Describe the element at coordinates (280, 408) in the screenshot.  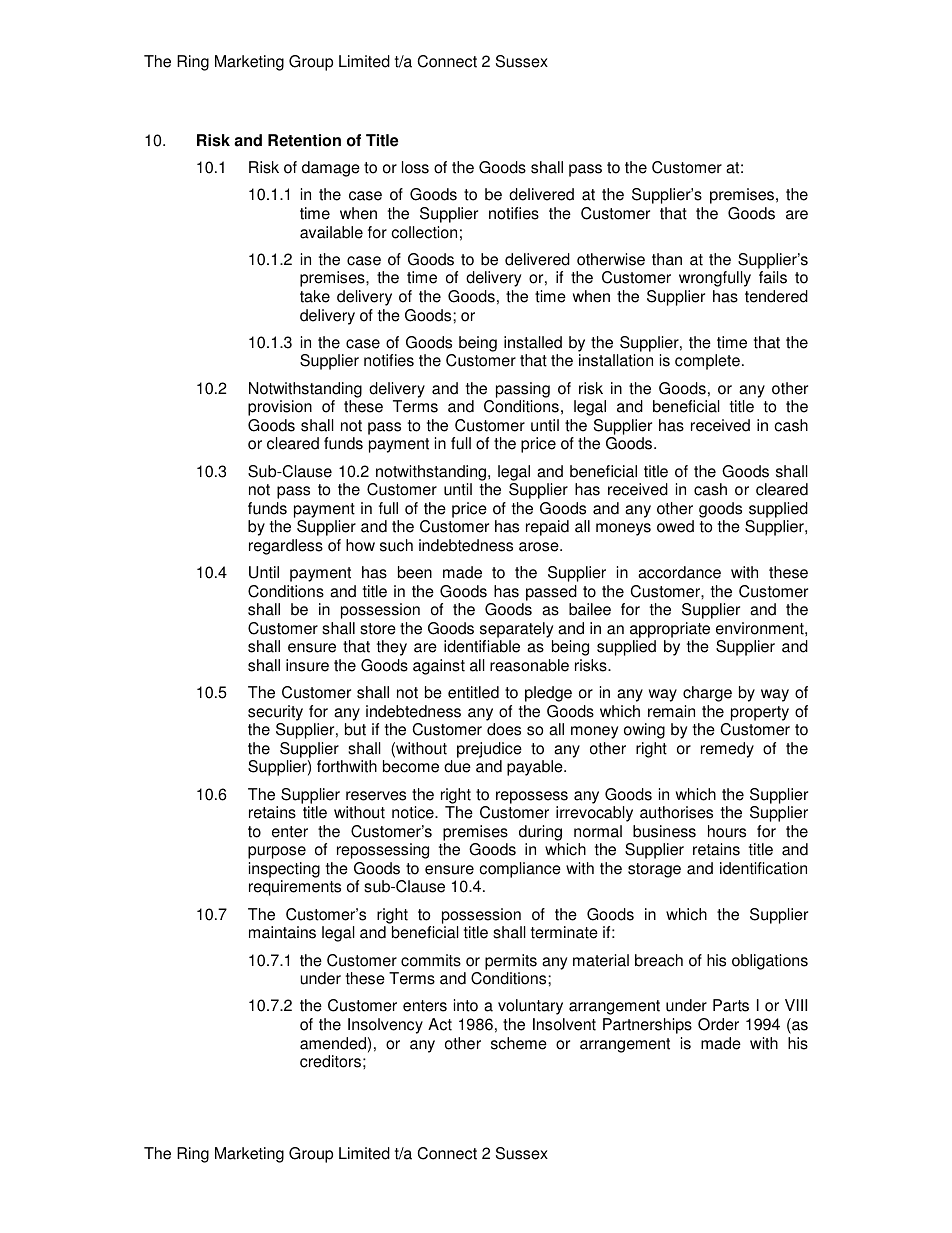
I see `provision` at that location.
